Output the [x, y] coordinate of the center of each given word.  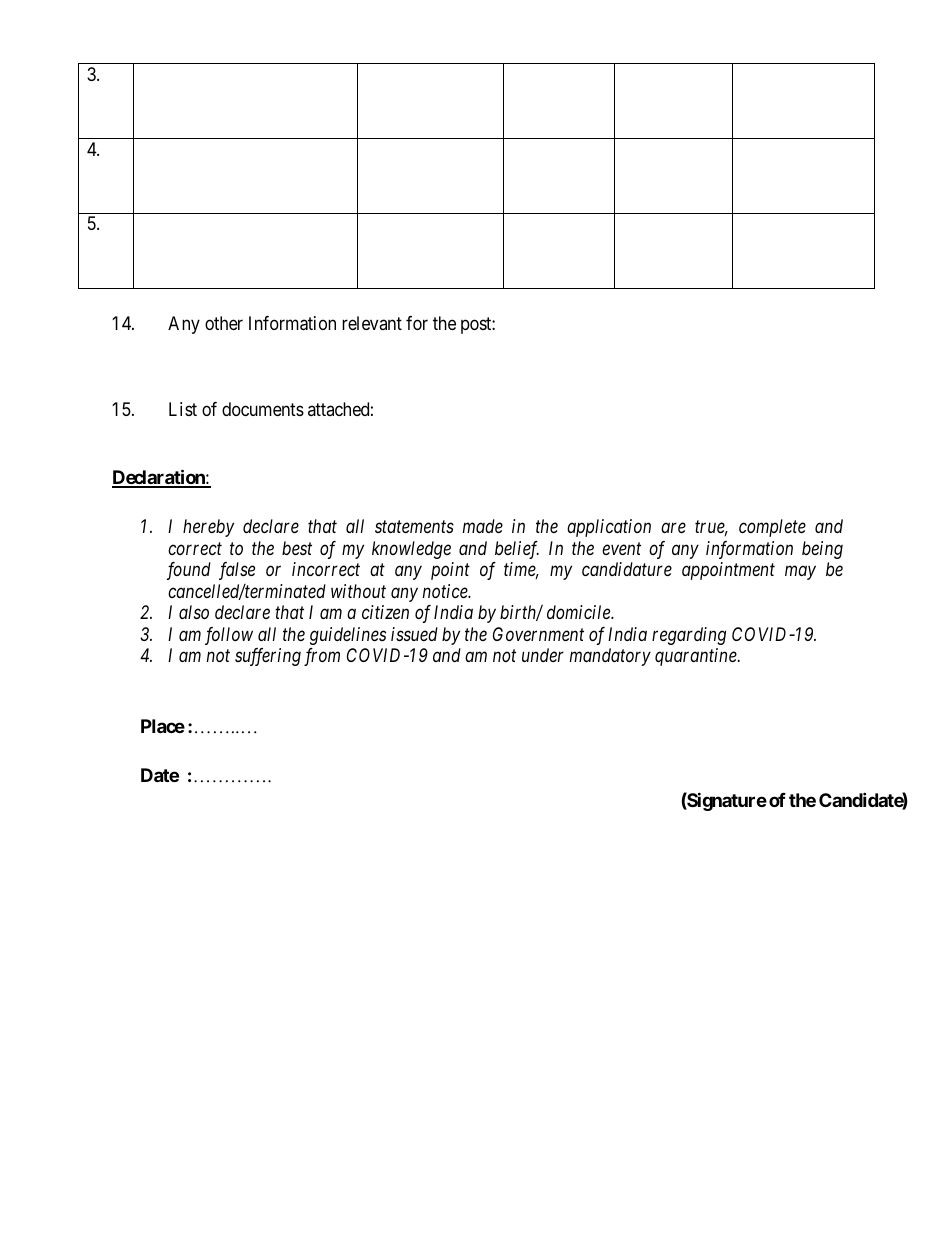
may [800, 573]
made [483, 526]
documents [263, 409]
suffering [268, 657]
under [543, 655]
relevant [372, 323]
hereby [208, 528]
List [183, 409]
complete [772, 528]
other [224, 323]
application [609, 528]
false [237, 571]
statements [414, 527]
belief [517, 550]
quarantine [697, 657]
